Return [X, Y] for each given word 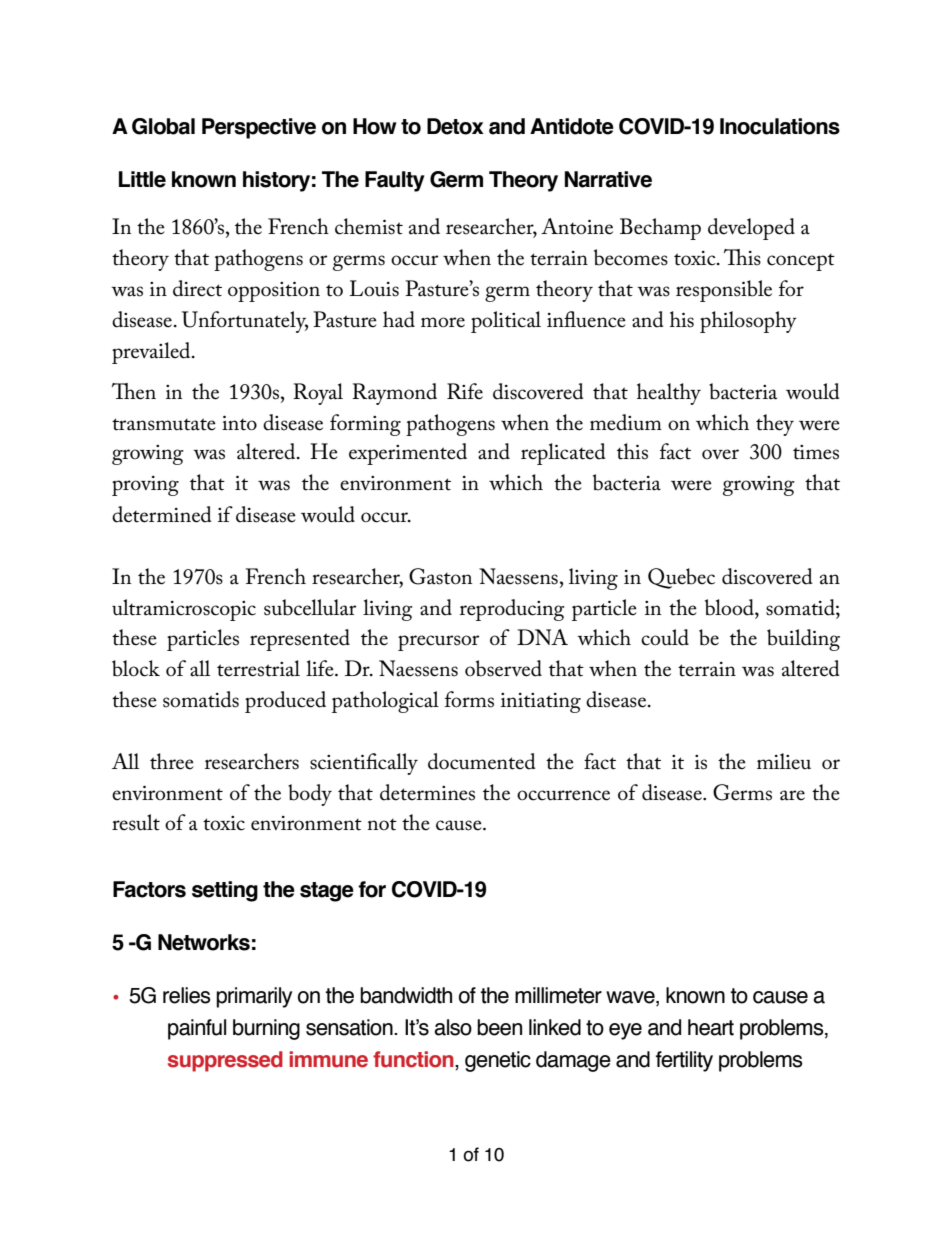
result [136, 822]
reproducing [512, 610]
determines [427, 792]
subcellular [310, 607]
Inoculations [780, 126]
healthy [669, 394]
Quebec [681, 578]
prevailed [152, 353]
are [792, 795]
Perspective [259, 128]
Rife [465, 391]
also [453, 1027]
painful [197, 1029]
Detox [455, 126]
